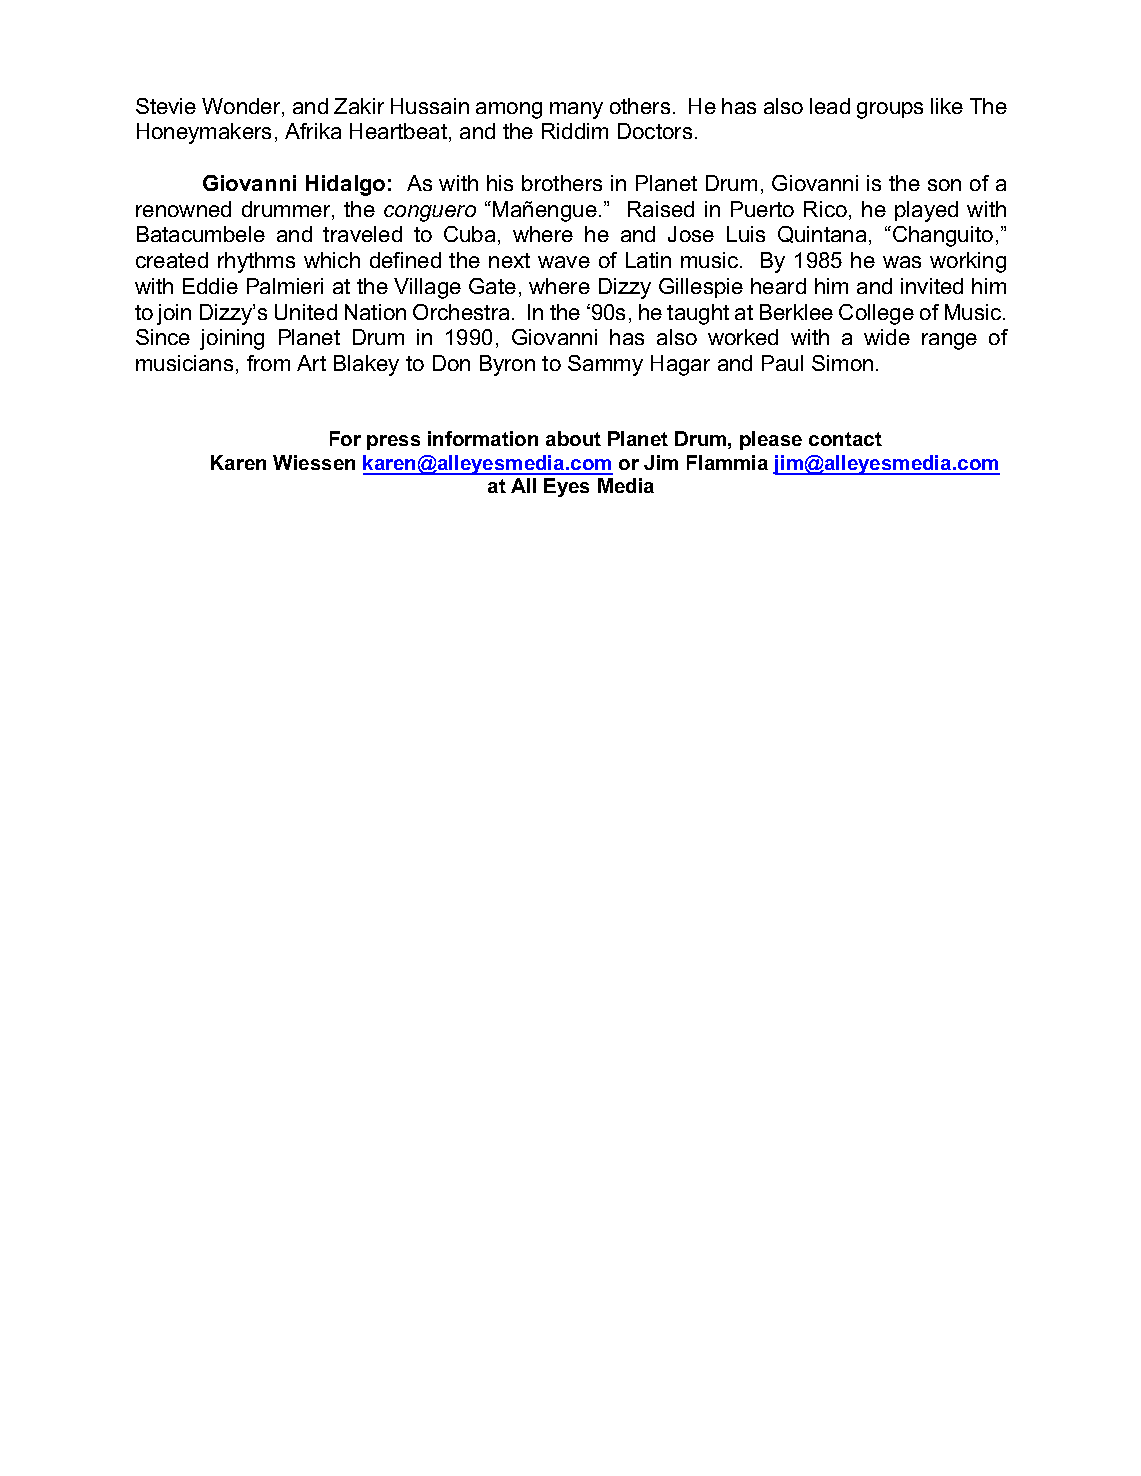 The height and width of the page is (1476, 1141). Describe the element at coordinates (890, 110) in the page. I see `groups` at that location.
